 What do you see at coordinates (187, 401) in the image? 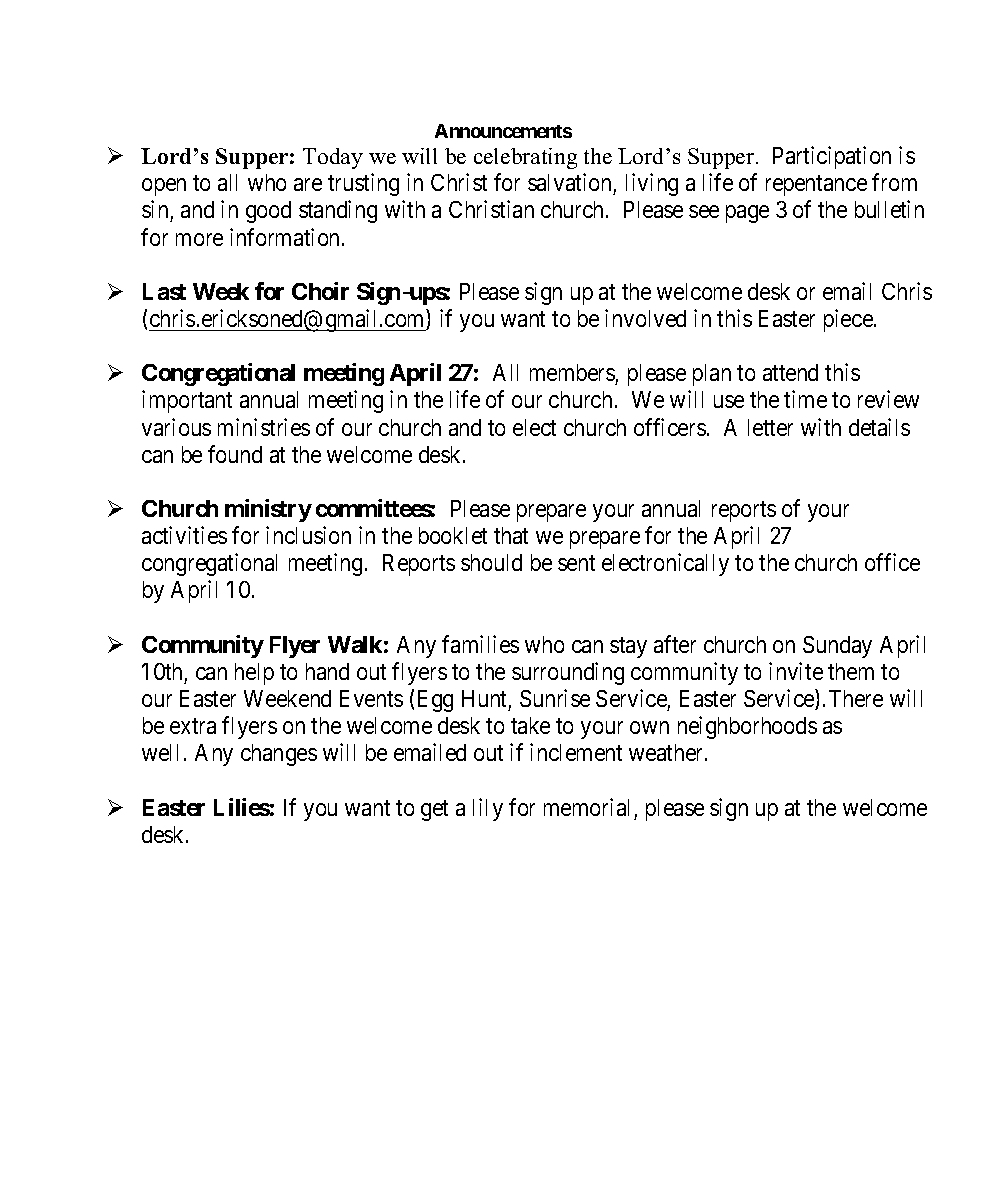
I see `important` at bounding box center [187, 401].
